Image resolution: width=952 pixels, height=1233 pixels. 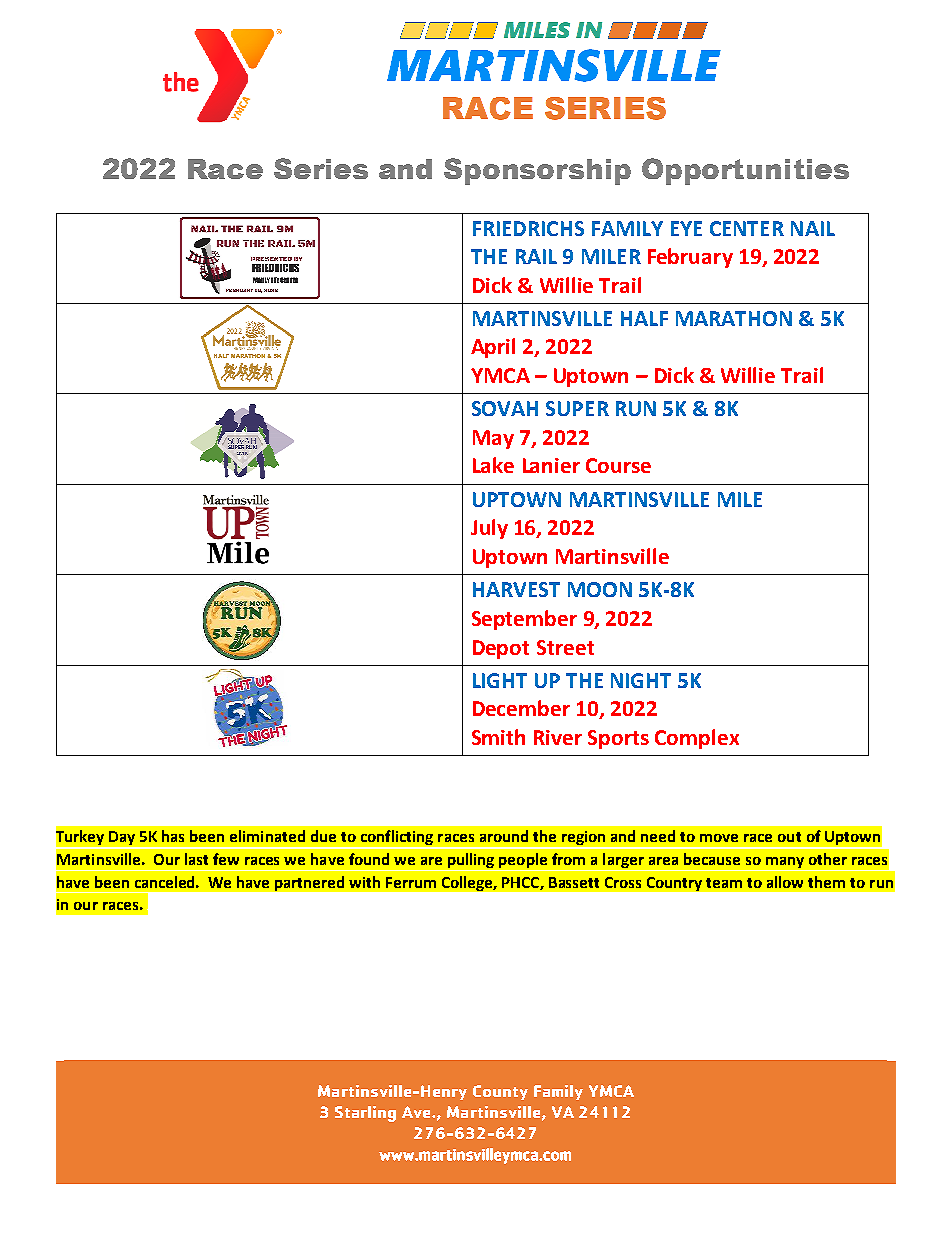 What do you see at coordinates (173, 836) in the screenshot?
I see `has` at bounding box center [173, 836].
